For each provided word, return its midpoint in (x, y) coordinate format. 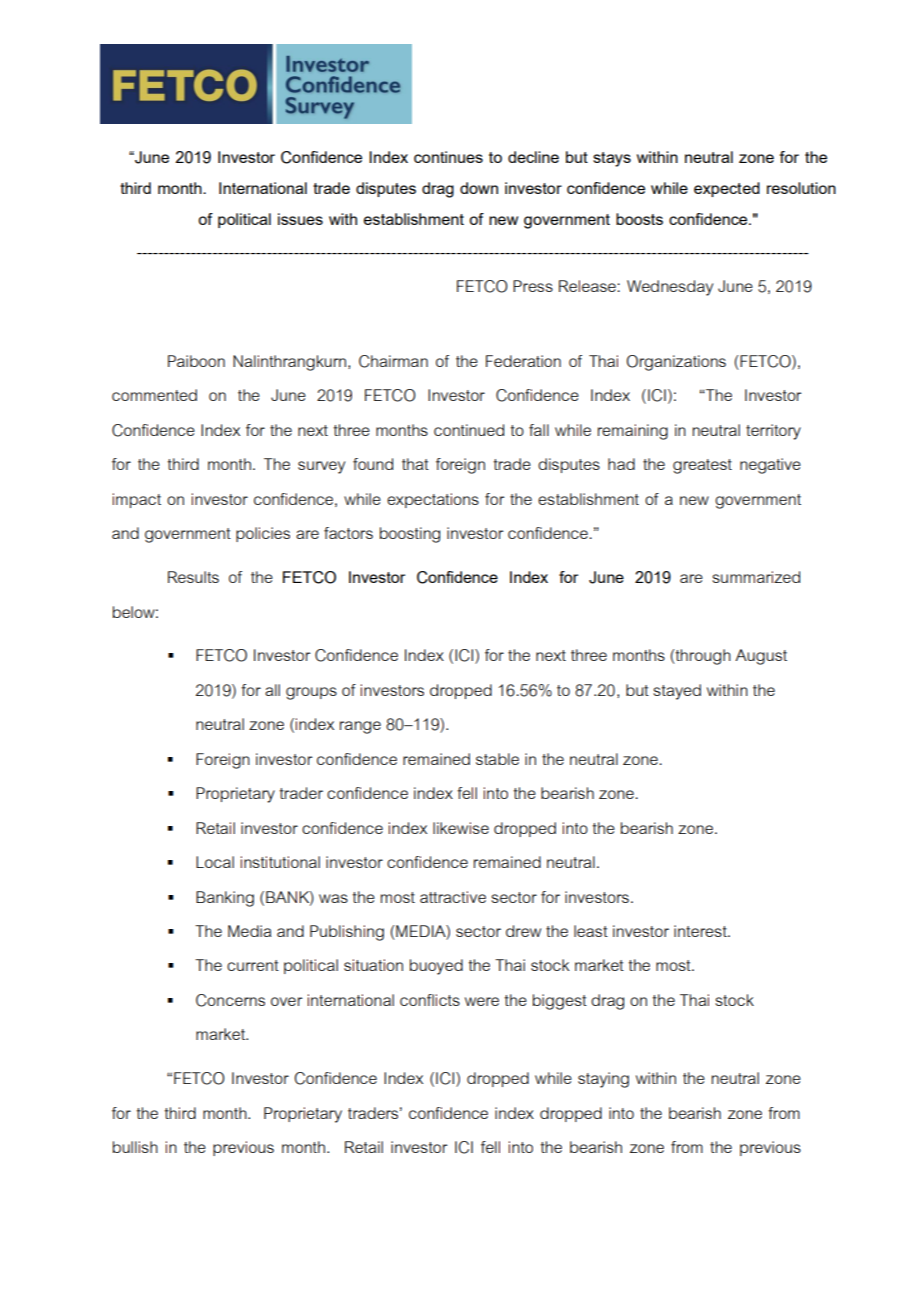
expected (727, 189)
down (479, 188)
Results (193, 577)
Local (215, 862)
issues (300, 219)
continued (469, 430)
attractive (453, 897)
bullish (135, 1147)
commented (154, 395)
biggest (560, 1002)
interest (701, 931)
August (761, 657)
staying (603, 1080)
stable (497, 759)
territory (773, 432)
